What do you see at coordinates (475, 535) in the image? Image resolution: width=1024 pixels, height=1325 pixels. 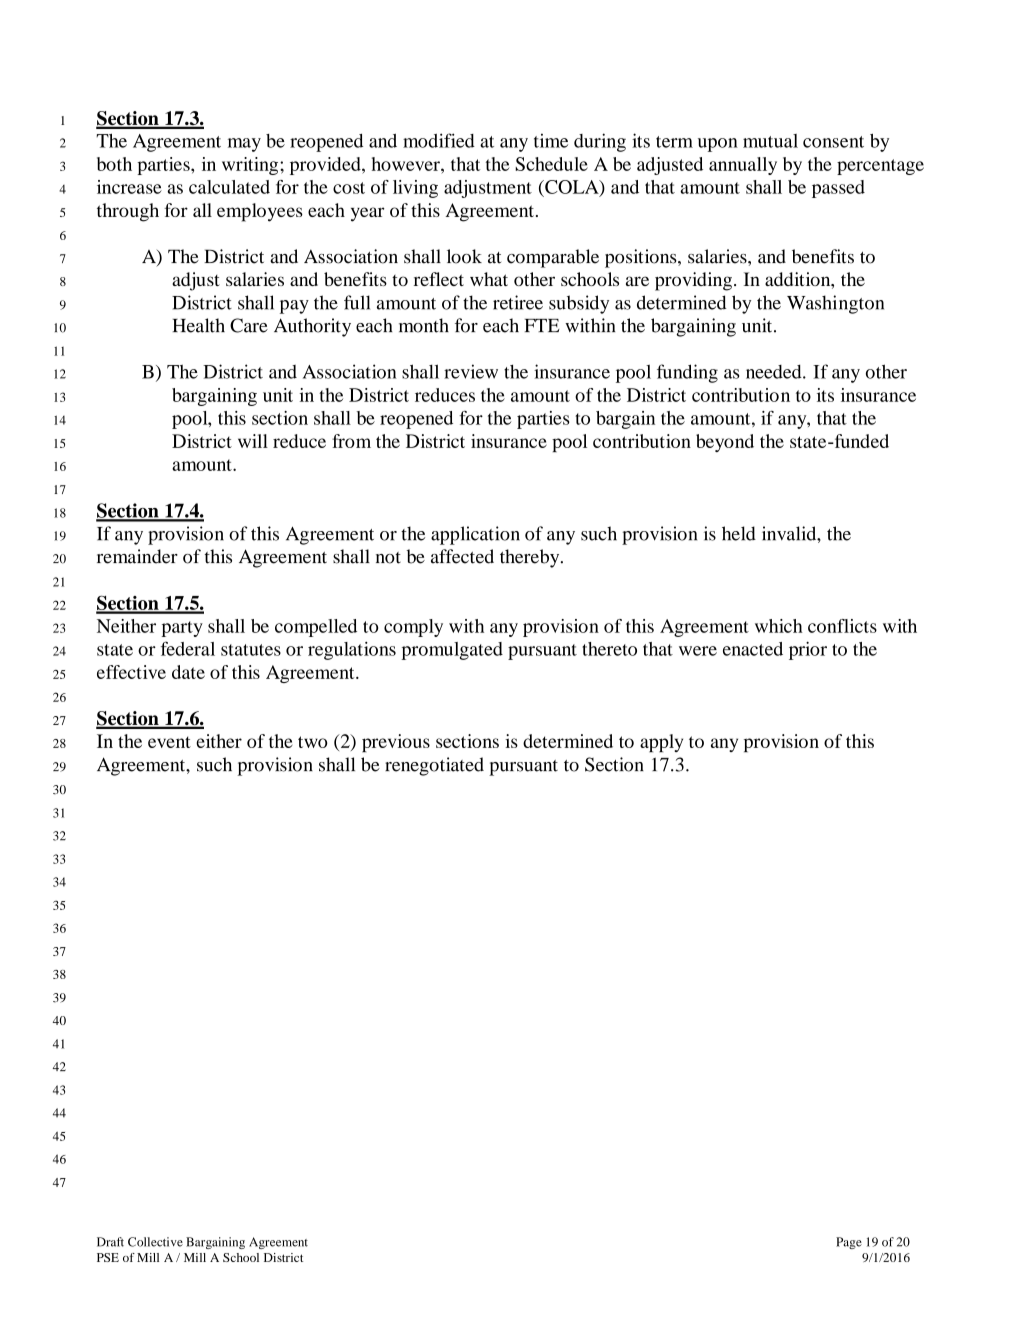 I see `application` at bounding box center [475, 535].
